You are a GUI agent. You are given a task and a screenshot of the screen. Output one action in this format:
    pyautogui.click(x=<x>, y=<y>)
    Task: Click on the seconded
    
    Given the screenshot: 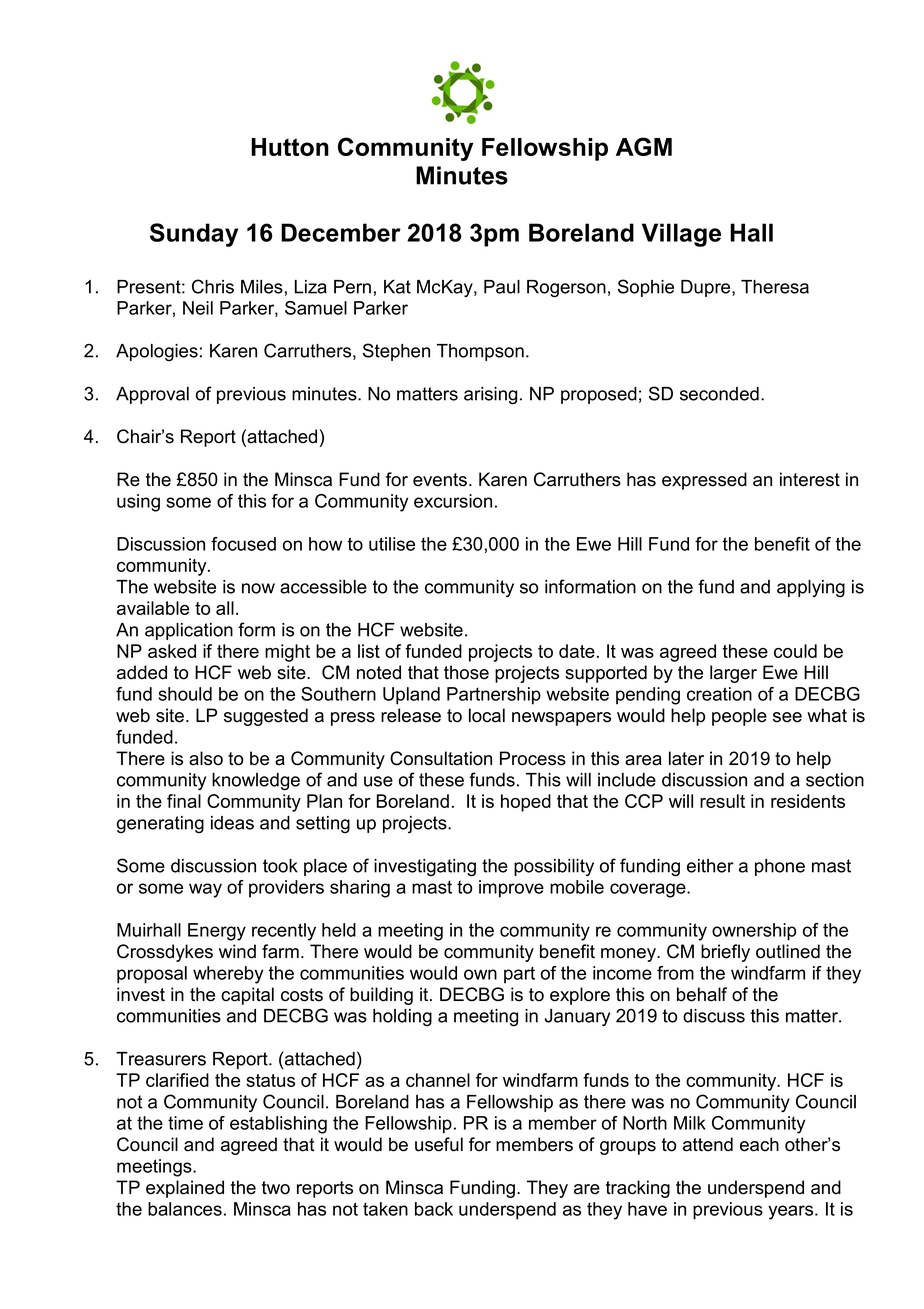 What is the action you would take?
    pyautogui.click(x=719, y=394)
